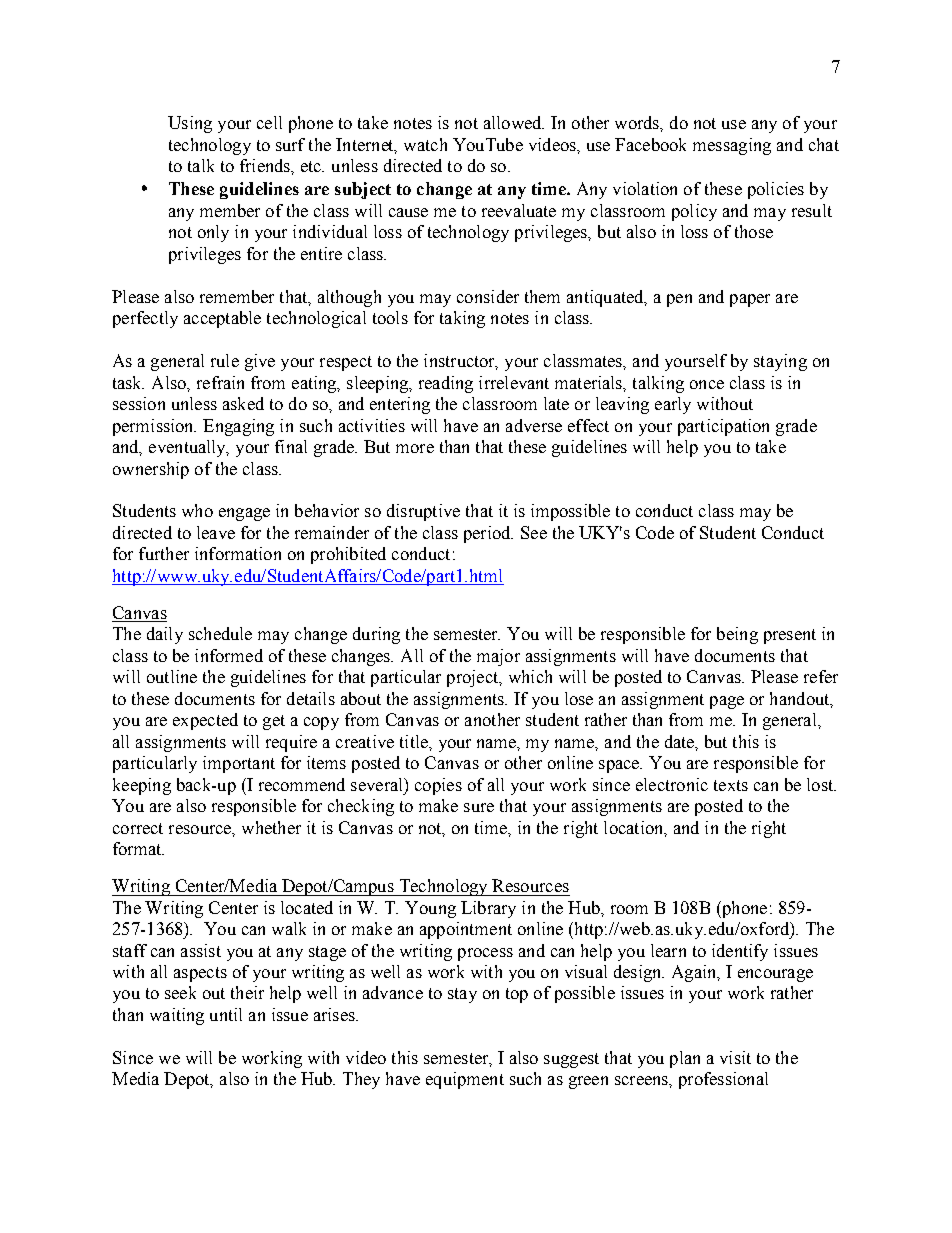  What do you see at coordinates (727, 702) in the image?
I see `page` at bounding box center [727, 702].
